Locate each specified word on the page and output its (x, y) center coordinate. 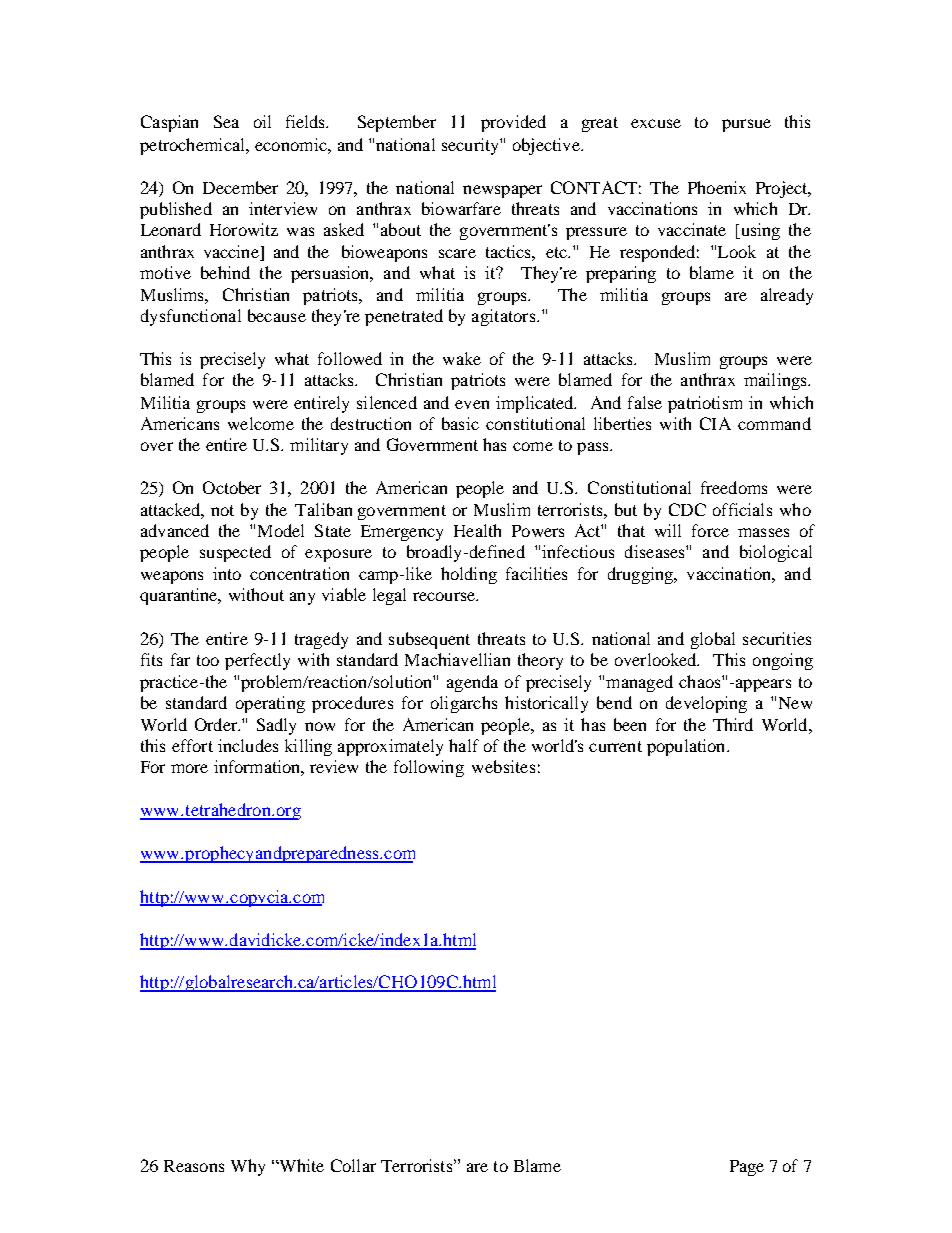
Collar (353, 1165)
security (471, 146)
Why (248, 1167)
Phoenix (717, 187)
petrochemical (193, 146)
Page (747, 1168)
